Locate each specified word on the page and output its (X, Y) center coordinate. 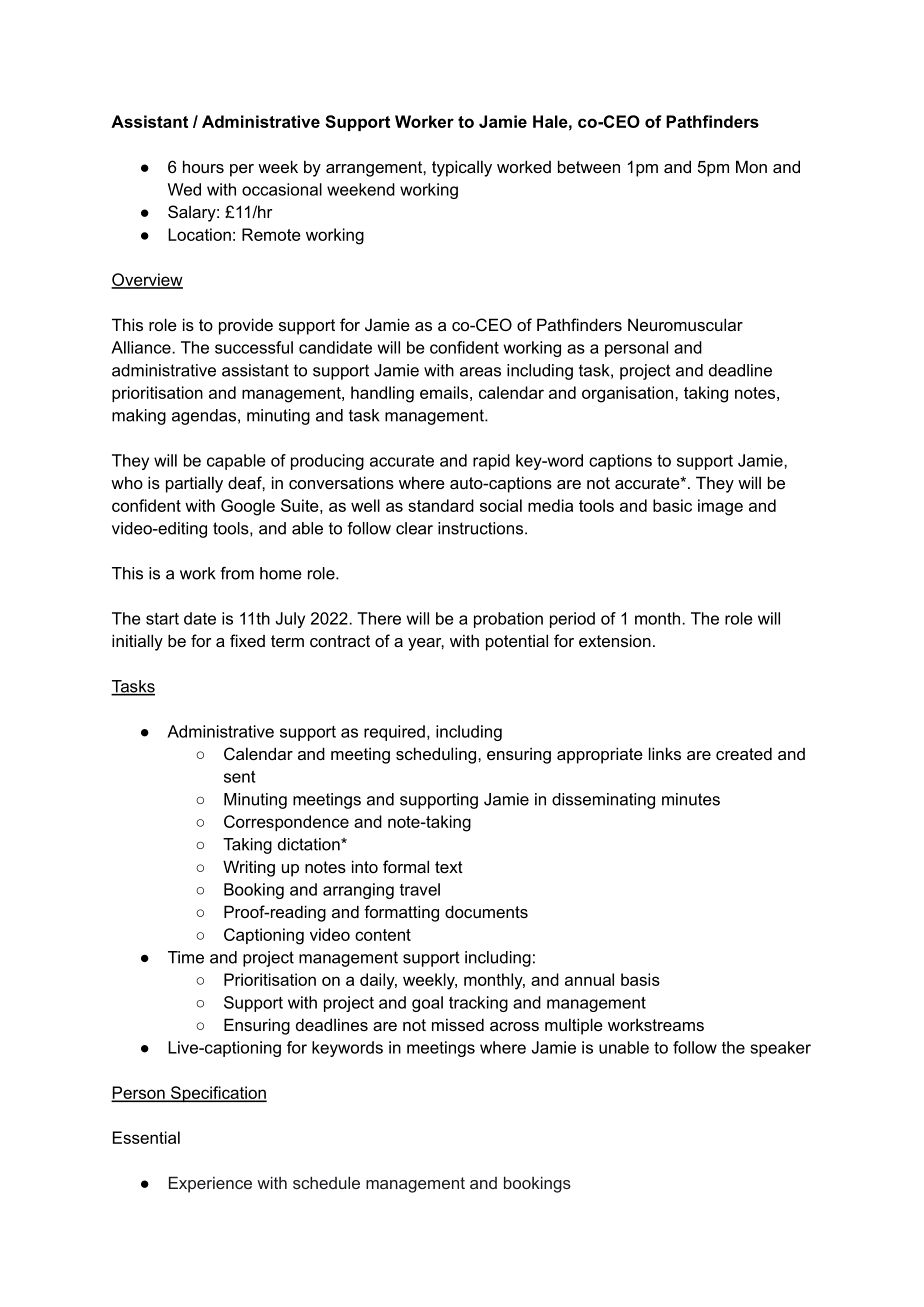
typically (462, 168)
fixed (247, 640)
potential (517, 642)
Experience (210, 1184)
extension (615, 640)
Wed (184, 189)
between (589, 166)
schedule (326, 1182)
